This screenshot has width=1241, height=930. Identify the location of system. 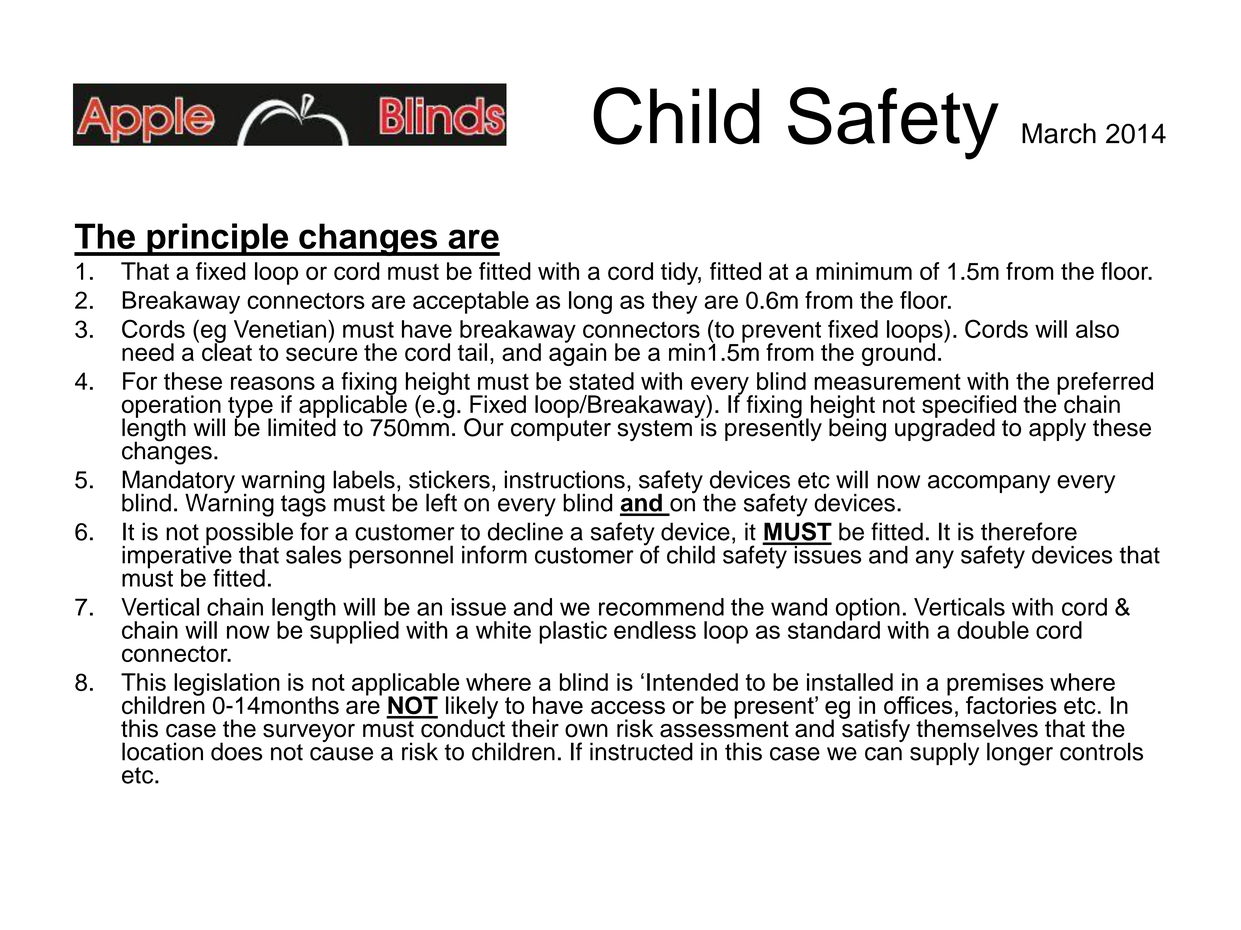
(654, 430).
